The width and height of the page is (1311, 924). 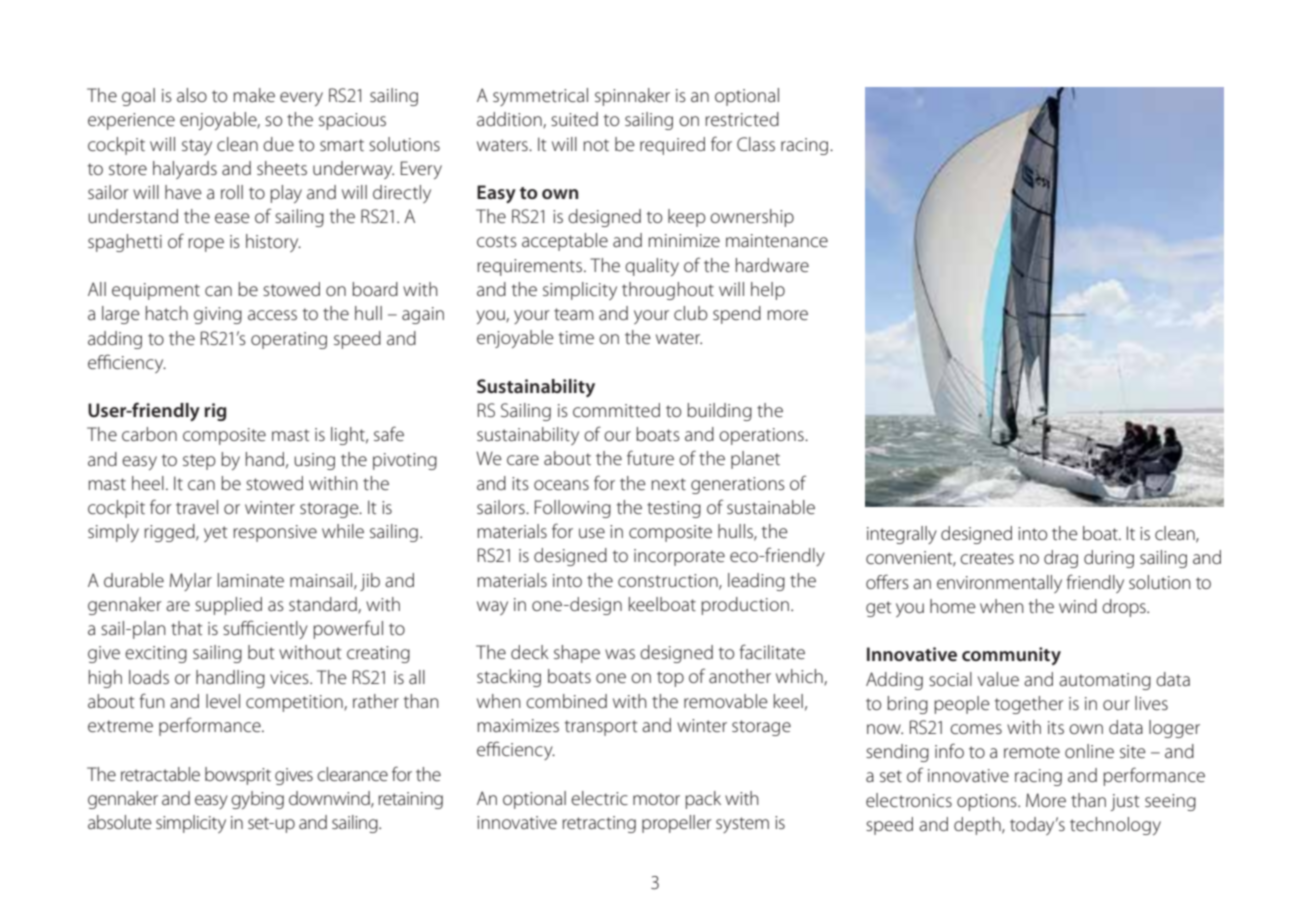 What do you see at coordinates (669, 581) in the page?
I see `construction` at bounding box center [669, 581].
